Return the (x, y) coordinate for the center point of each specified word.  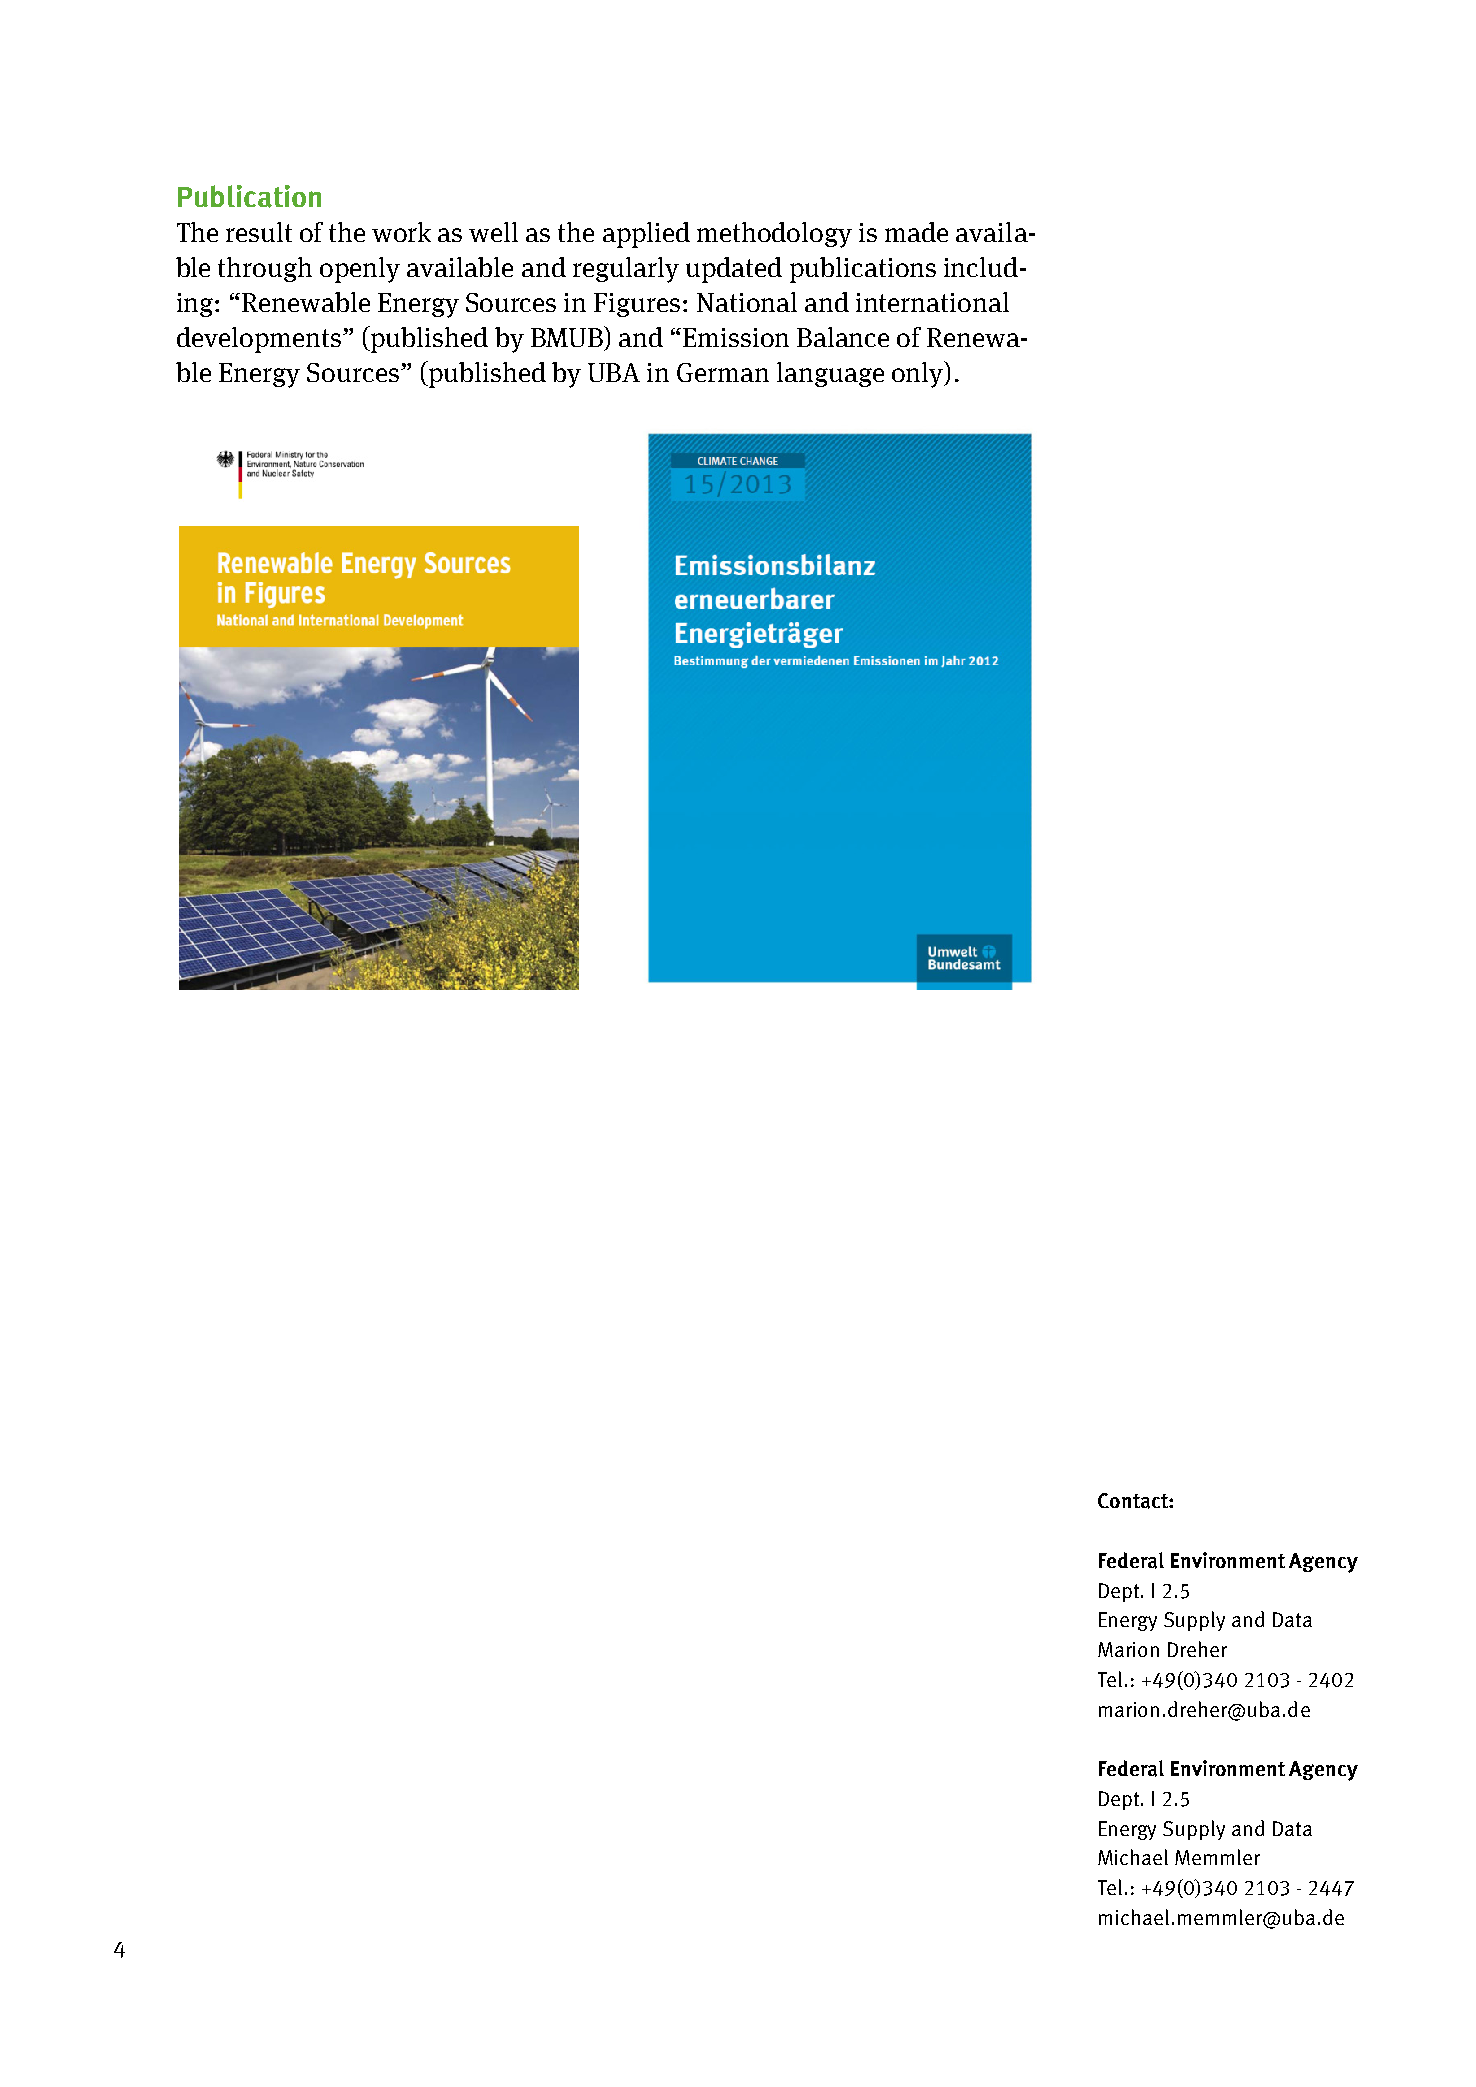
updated (734, 270)
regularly (626, 270)
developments (259, 340)
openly (360, 270)
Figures (637, 305)
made (916, 232)
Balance (843, 337)
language (830, 374)
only (919, 374)
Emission (736, 337)
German (723, 372)
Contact (1134, 1501)
